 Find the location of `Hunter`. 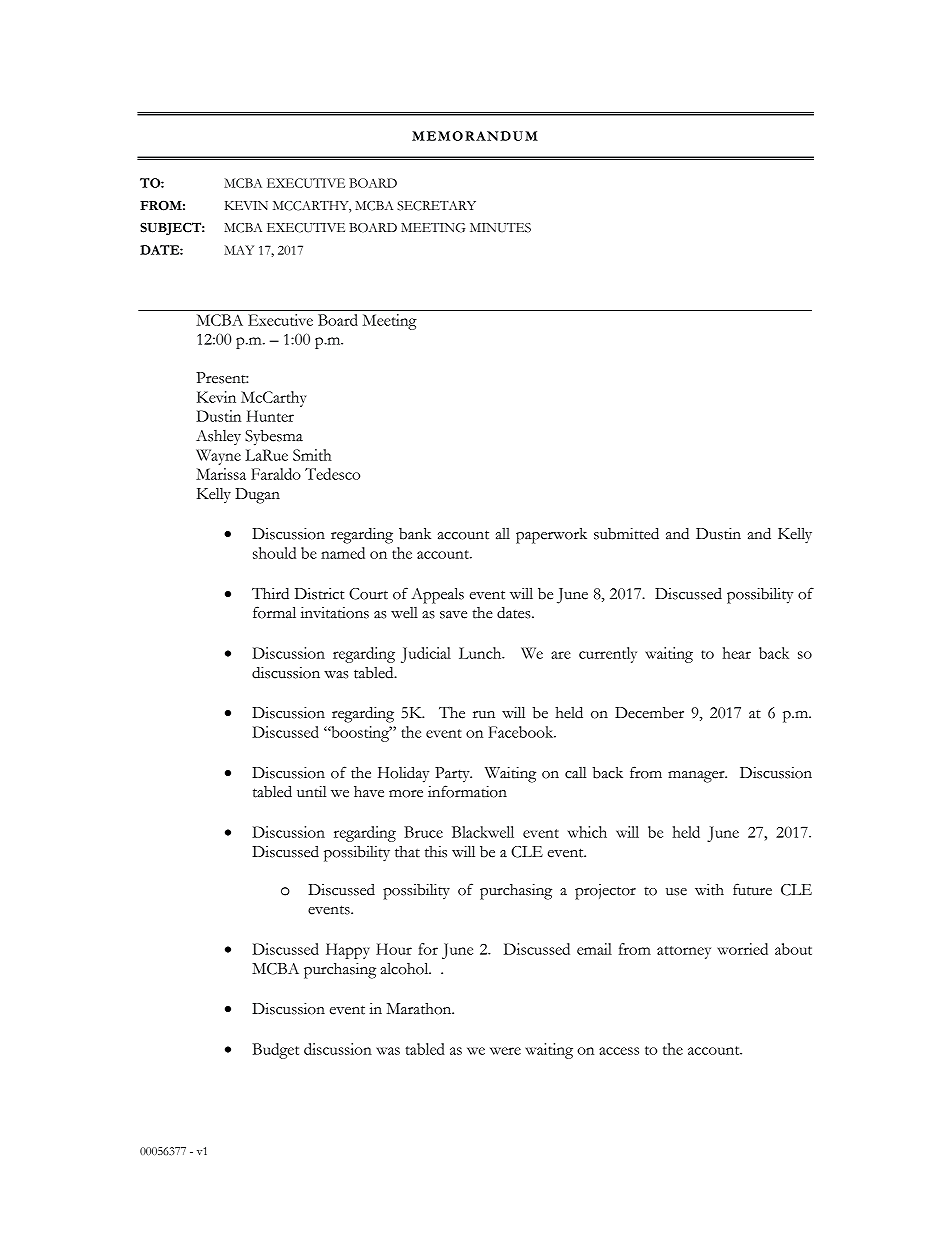

Hunter is located at coordinates (270, 416).
